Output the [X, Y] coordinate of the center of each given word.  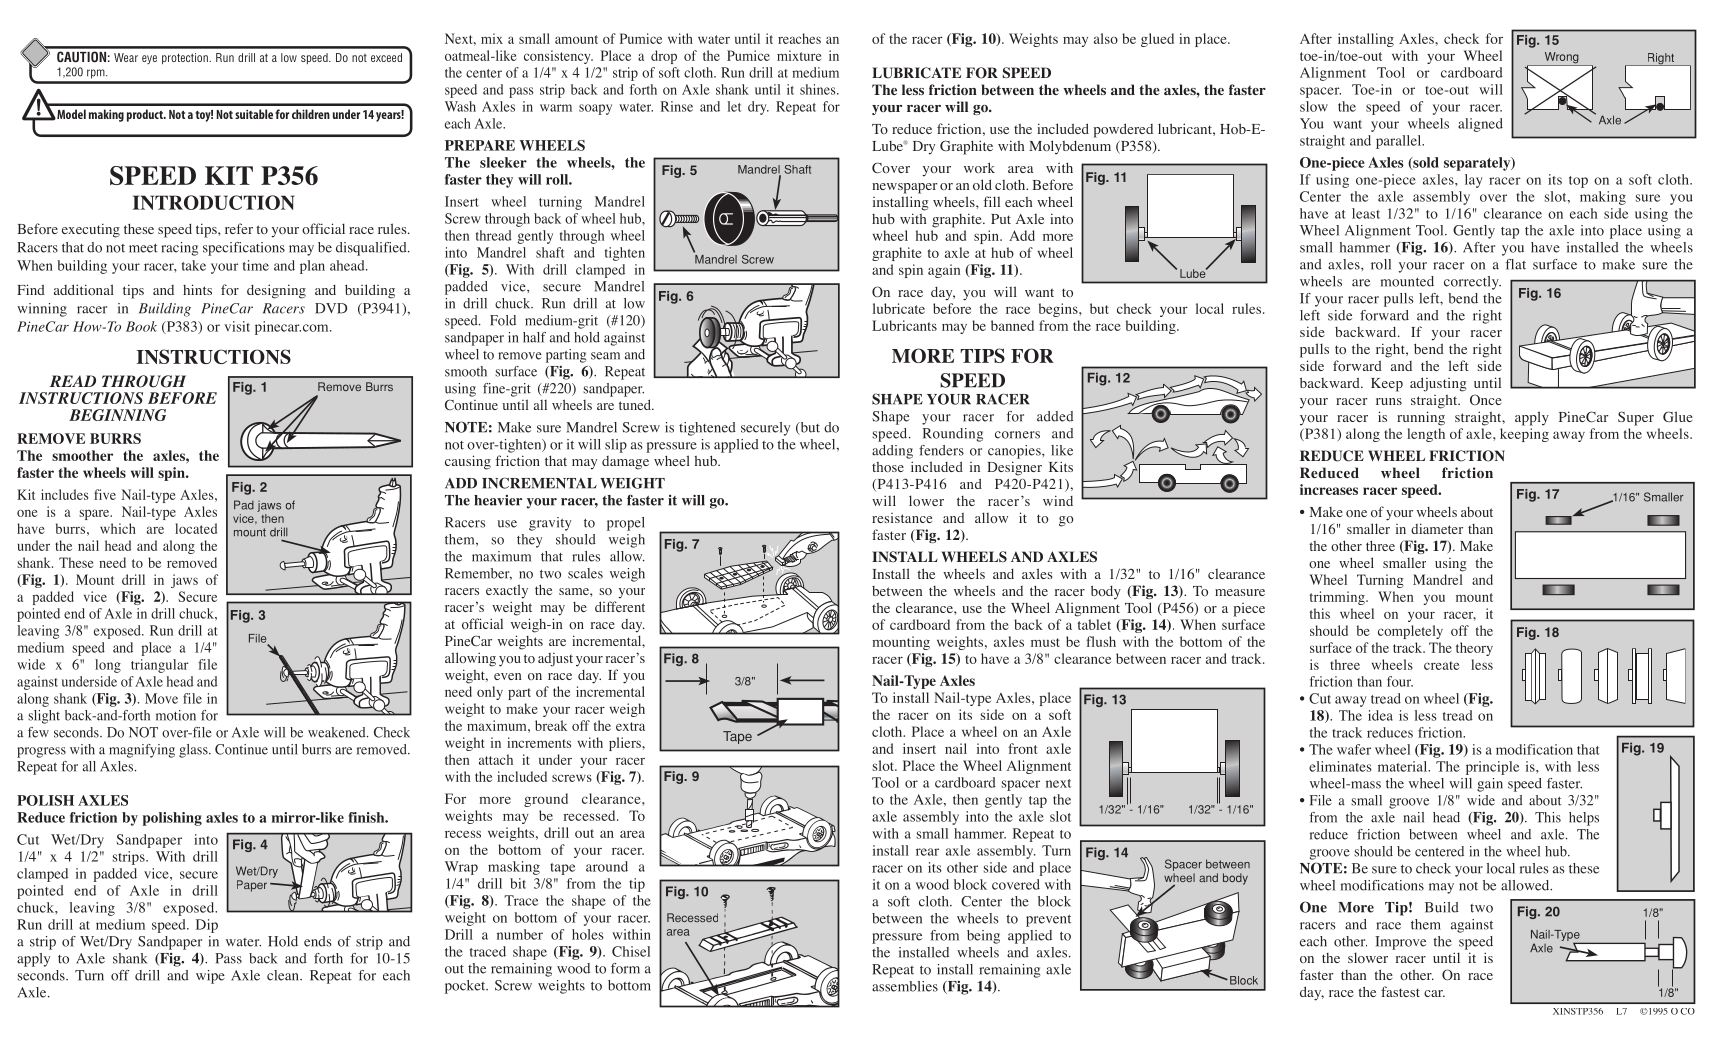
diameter [1437, 528]
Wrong [1561, 59]
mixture [799, 55]
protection [186, 58]
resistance [902, 518]
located [196, 528]
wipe [210, 977]
